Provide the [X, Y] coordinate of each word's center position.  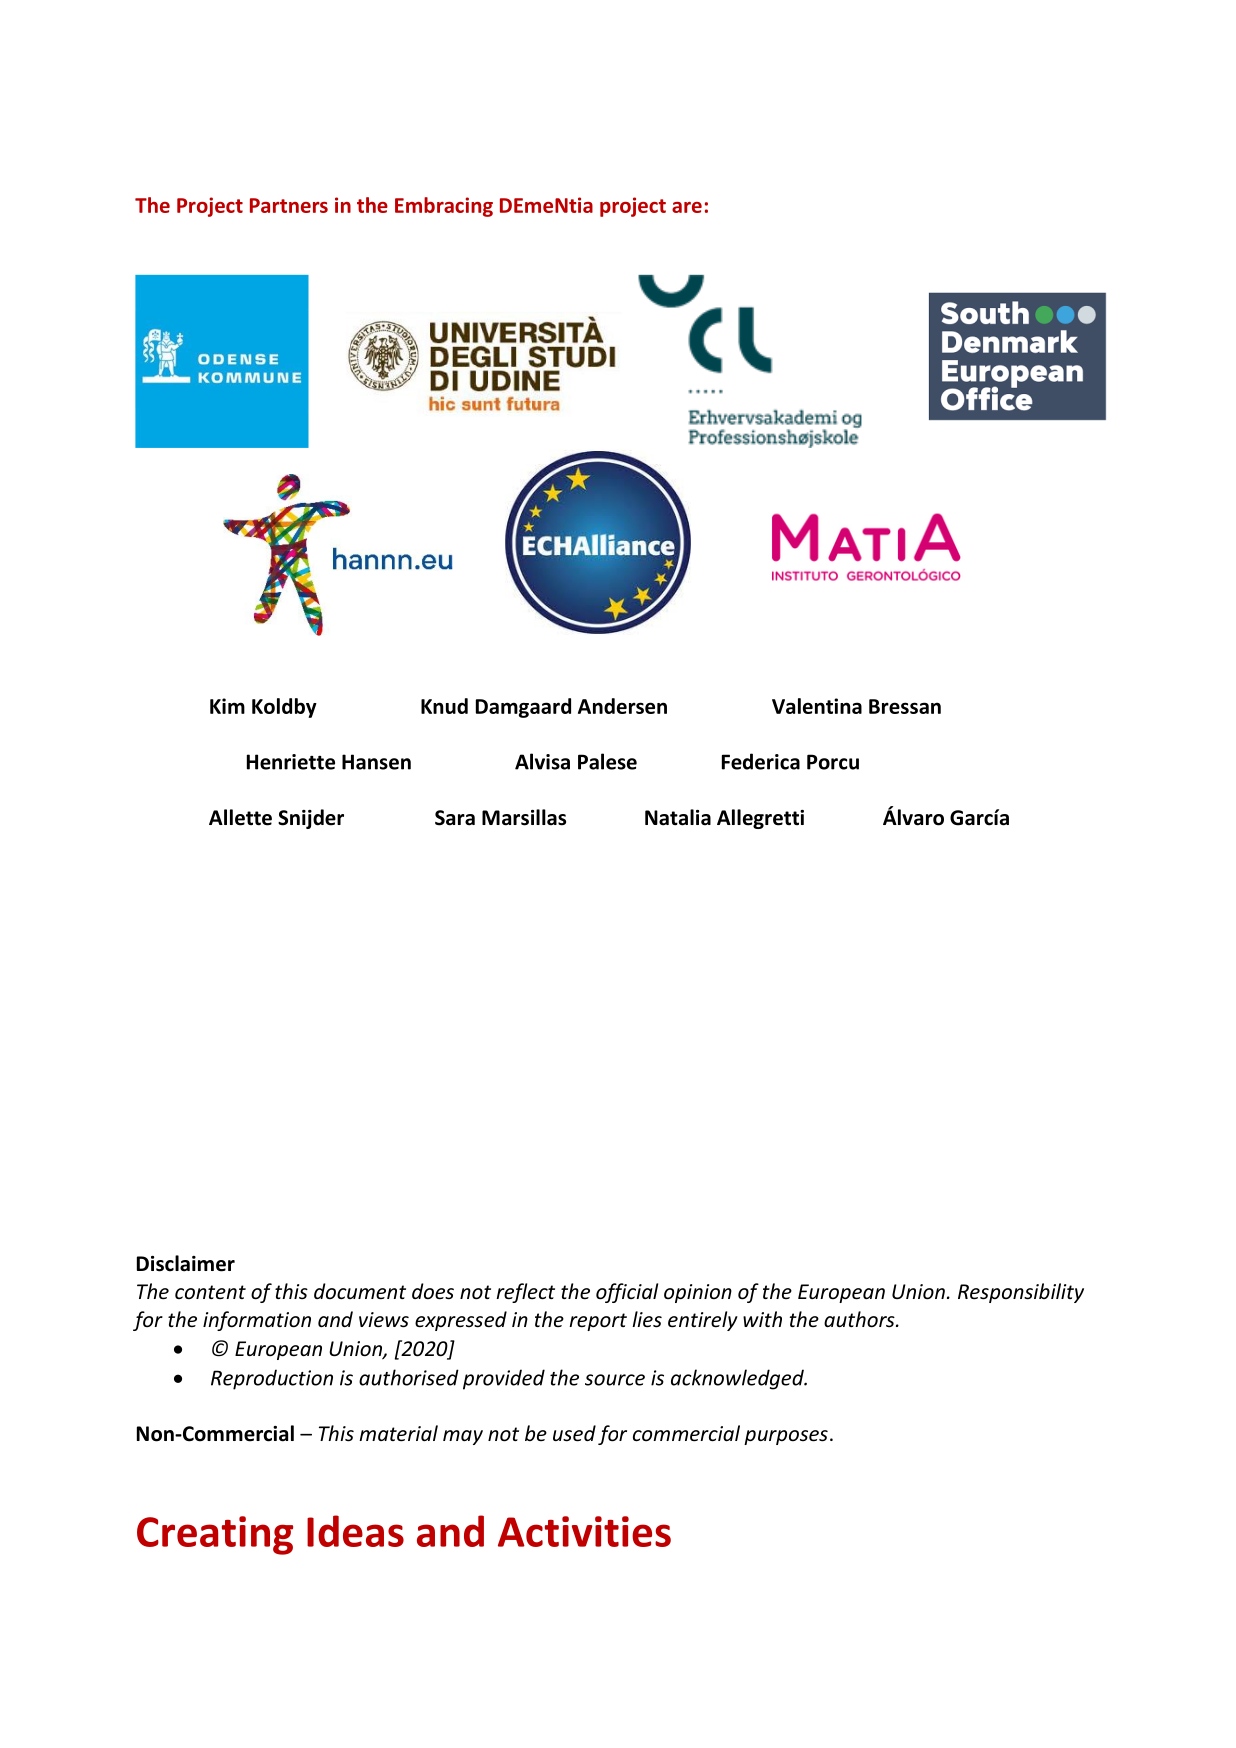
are [687, 207]
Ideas [355, 1531]
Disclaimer [186, 1263]
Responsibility [1021, 1293]
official [627, 1293]
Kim [227, 706]
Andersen [622, 706]
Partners [289, 205]
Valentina [817, 706]
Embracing [444, 207]
